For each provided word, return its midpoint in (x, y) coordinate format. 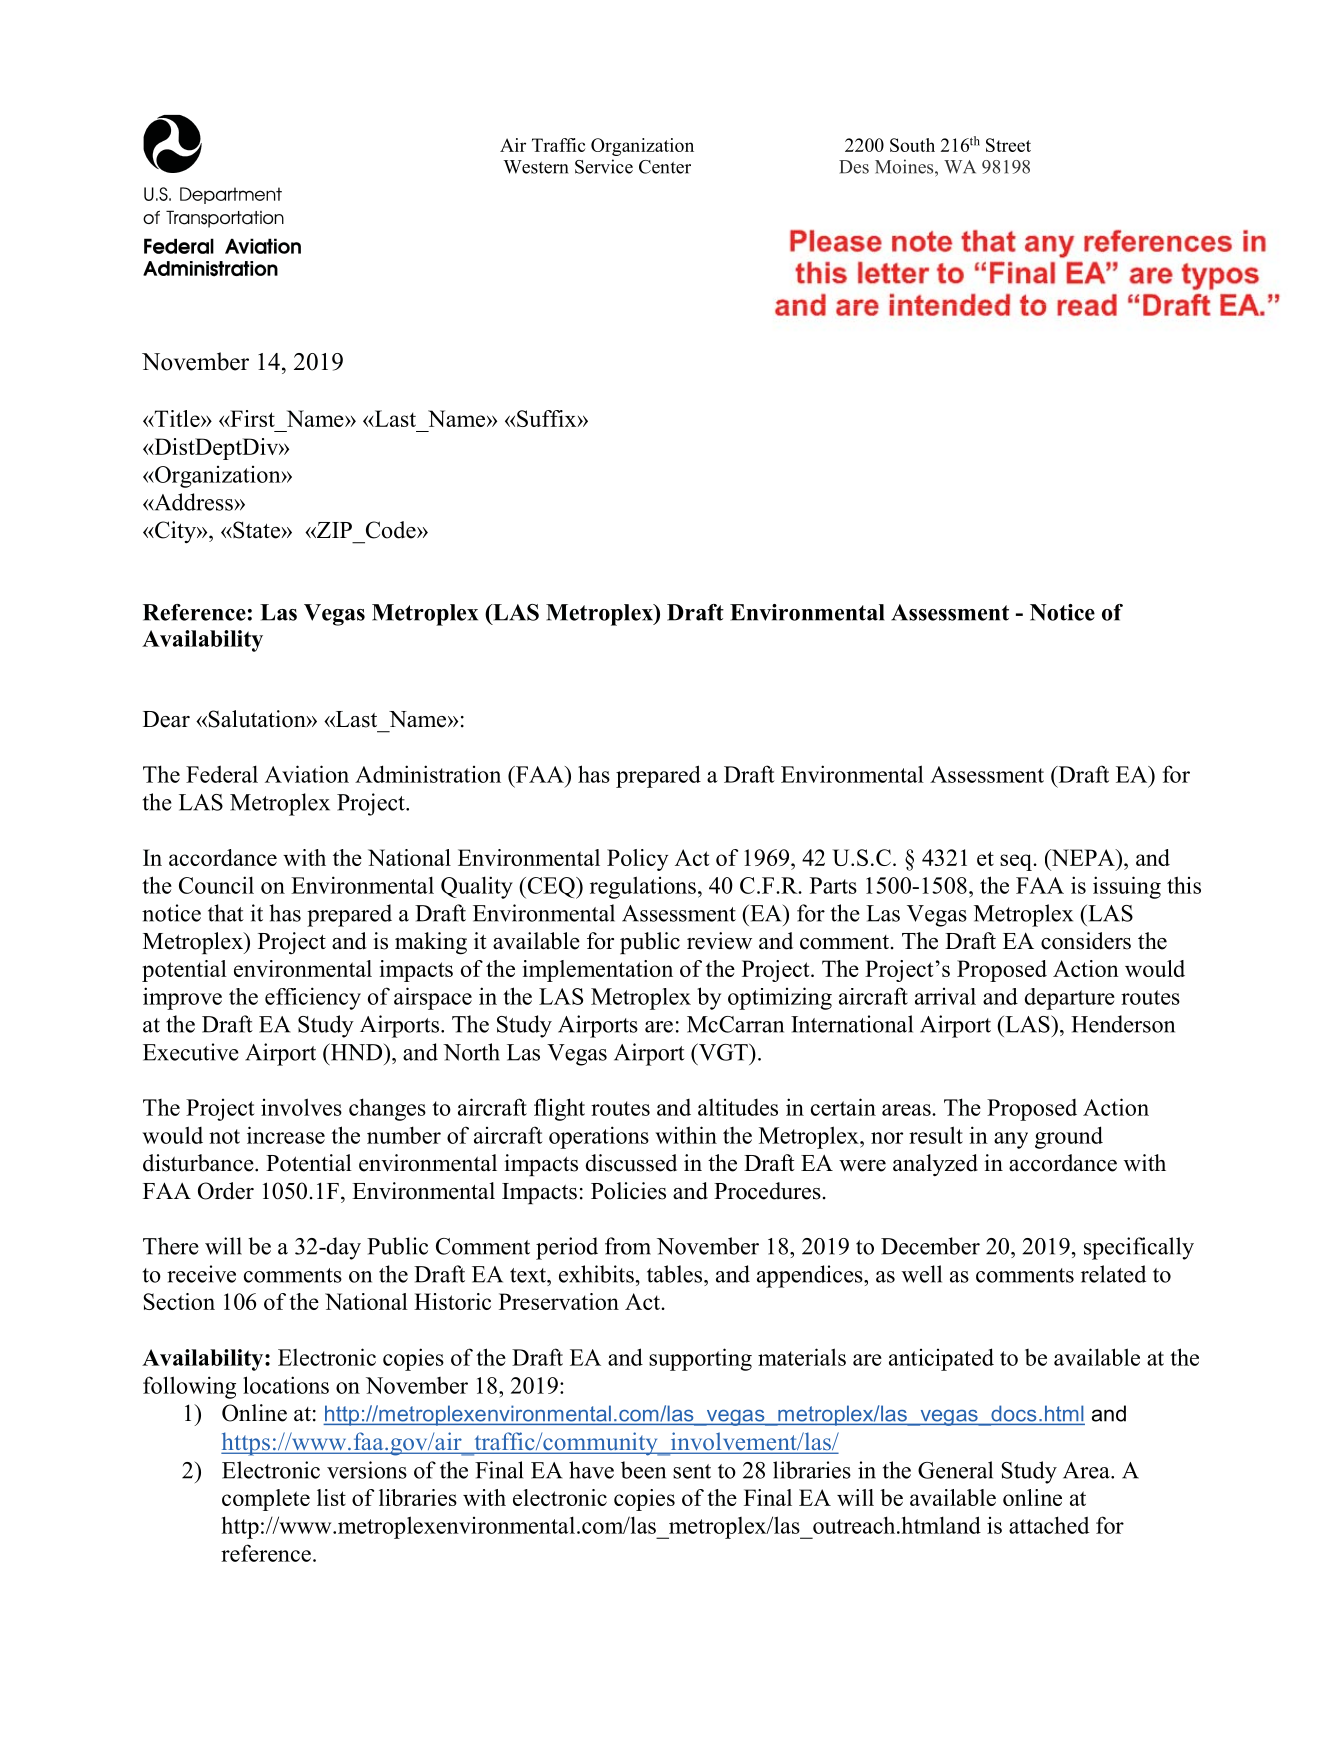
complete (266, 1500)
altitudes (738, 1107)
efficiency (313, 998)
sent (692, 1471)
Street (1008, 145)
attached (1049, 1525)
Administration (428, 774)
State (256, 530)
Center (665, 167)
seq (1017, 862)
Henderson (1123, 1024)
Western (536, 167)
